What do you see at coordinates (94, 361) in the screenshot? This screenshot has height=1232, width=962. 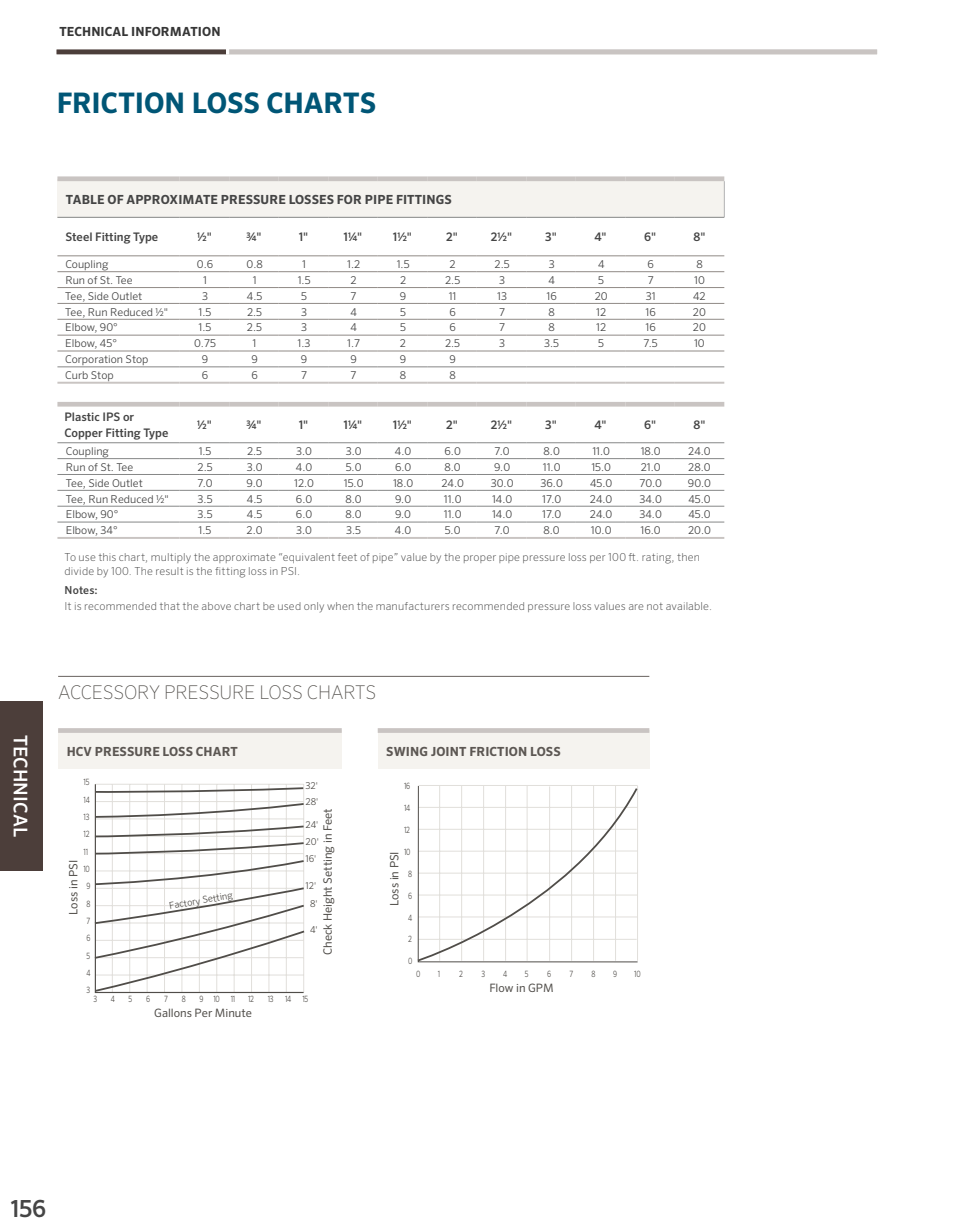 I see `Corporation` at bounding box center [94, 361].
